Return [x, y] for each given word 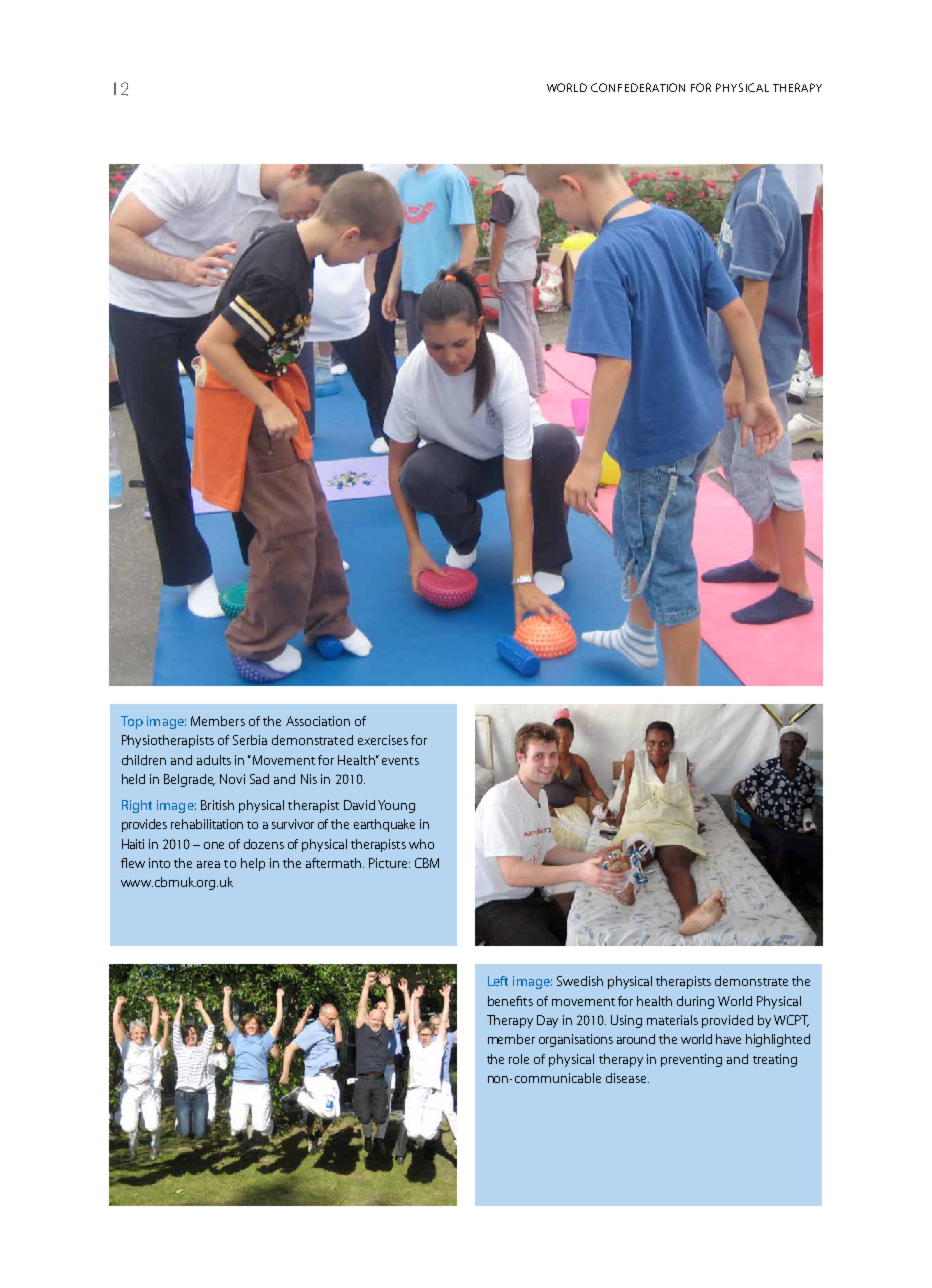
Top [132, 722]
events [400, 761]
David [359, 805]
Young [396, 806]
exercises [383, 740]
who [421, 844]
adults [214, 760]
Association [318, 721]
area [208, 864]
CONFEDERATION [638, 87]
